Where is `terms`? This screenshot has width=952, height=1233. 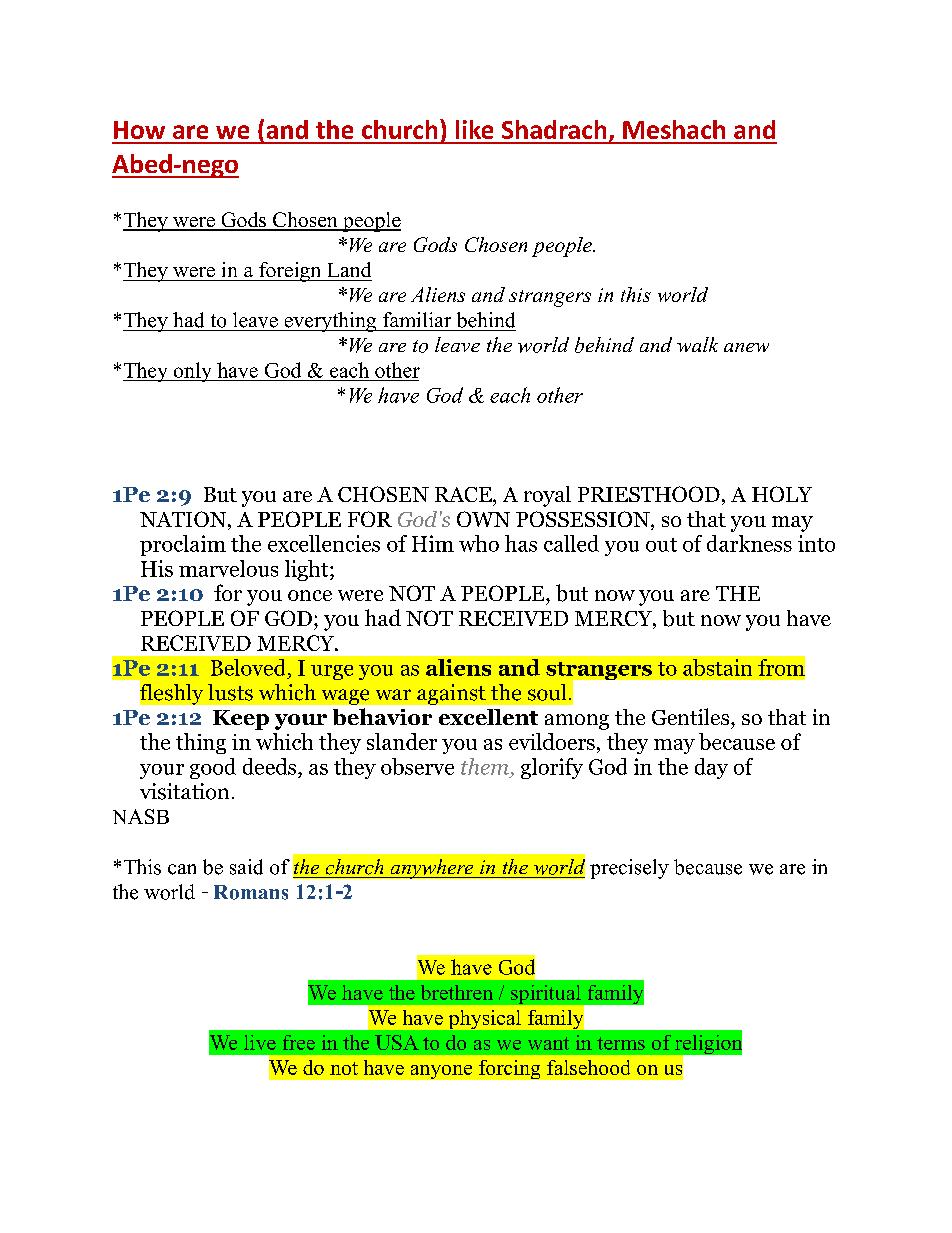 terms is located at coordinates (621, 1043).
